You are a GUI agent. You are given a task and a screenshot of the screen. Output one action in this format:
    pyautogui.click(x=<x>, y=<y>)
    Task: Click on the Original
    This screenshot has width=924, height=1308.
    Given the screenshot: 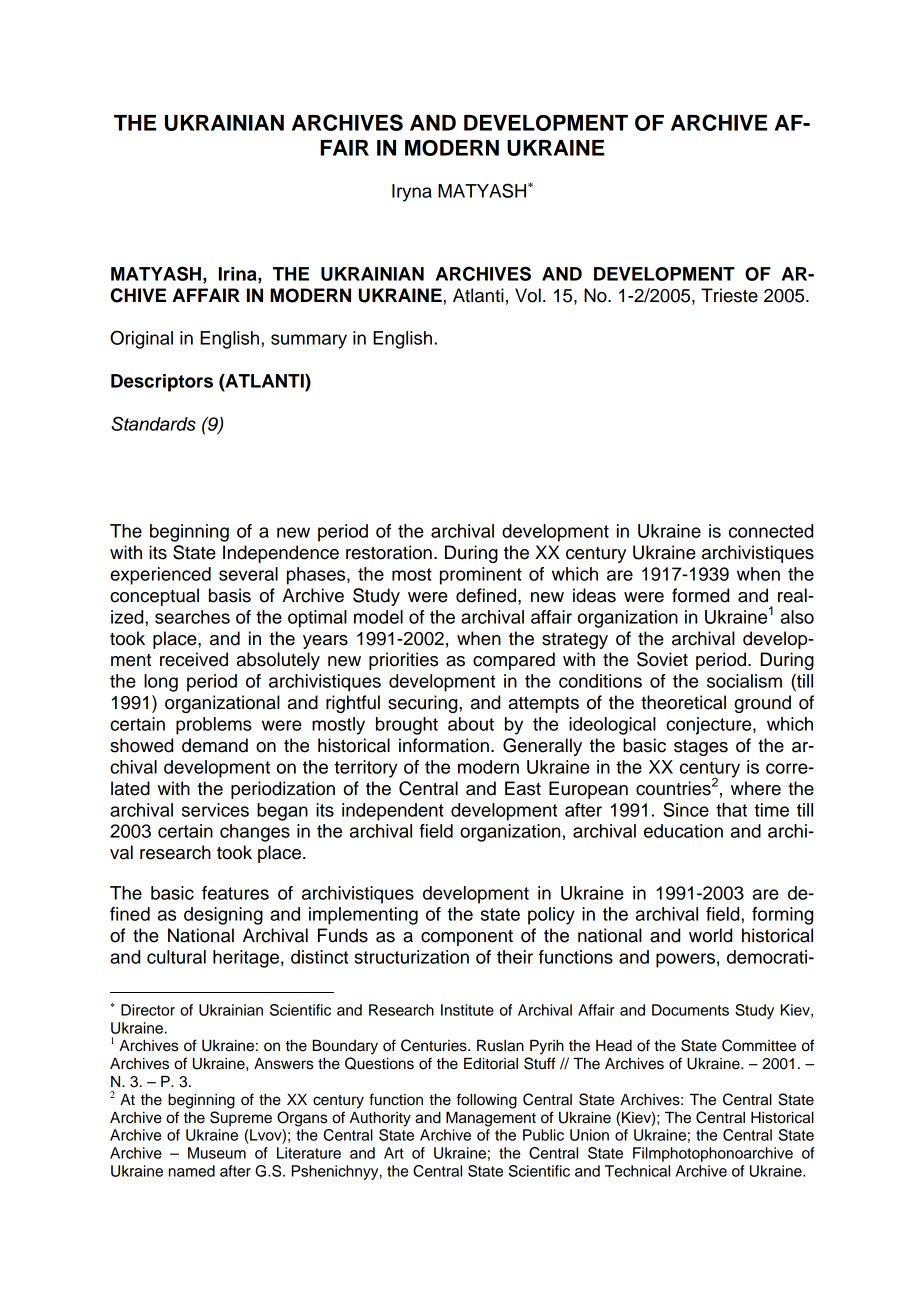 What is the action you would take?
    pyautogui.click(x=141, y=339)
